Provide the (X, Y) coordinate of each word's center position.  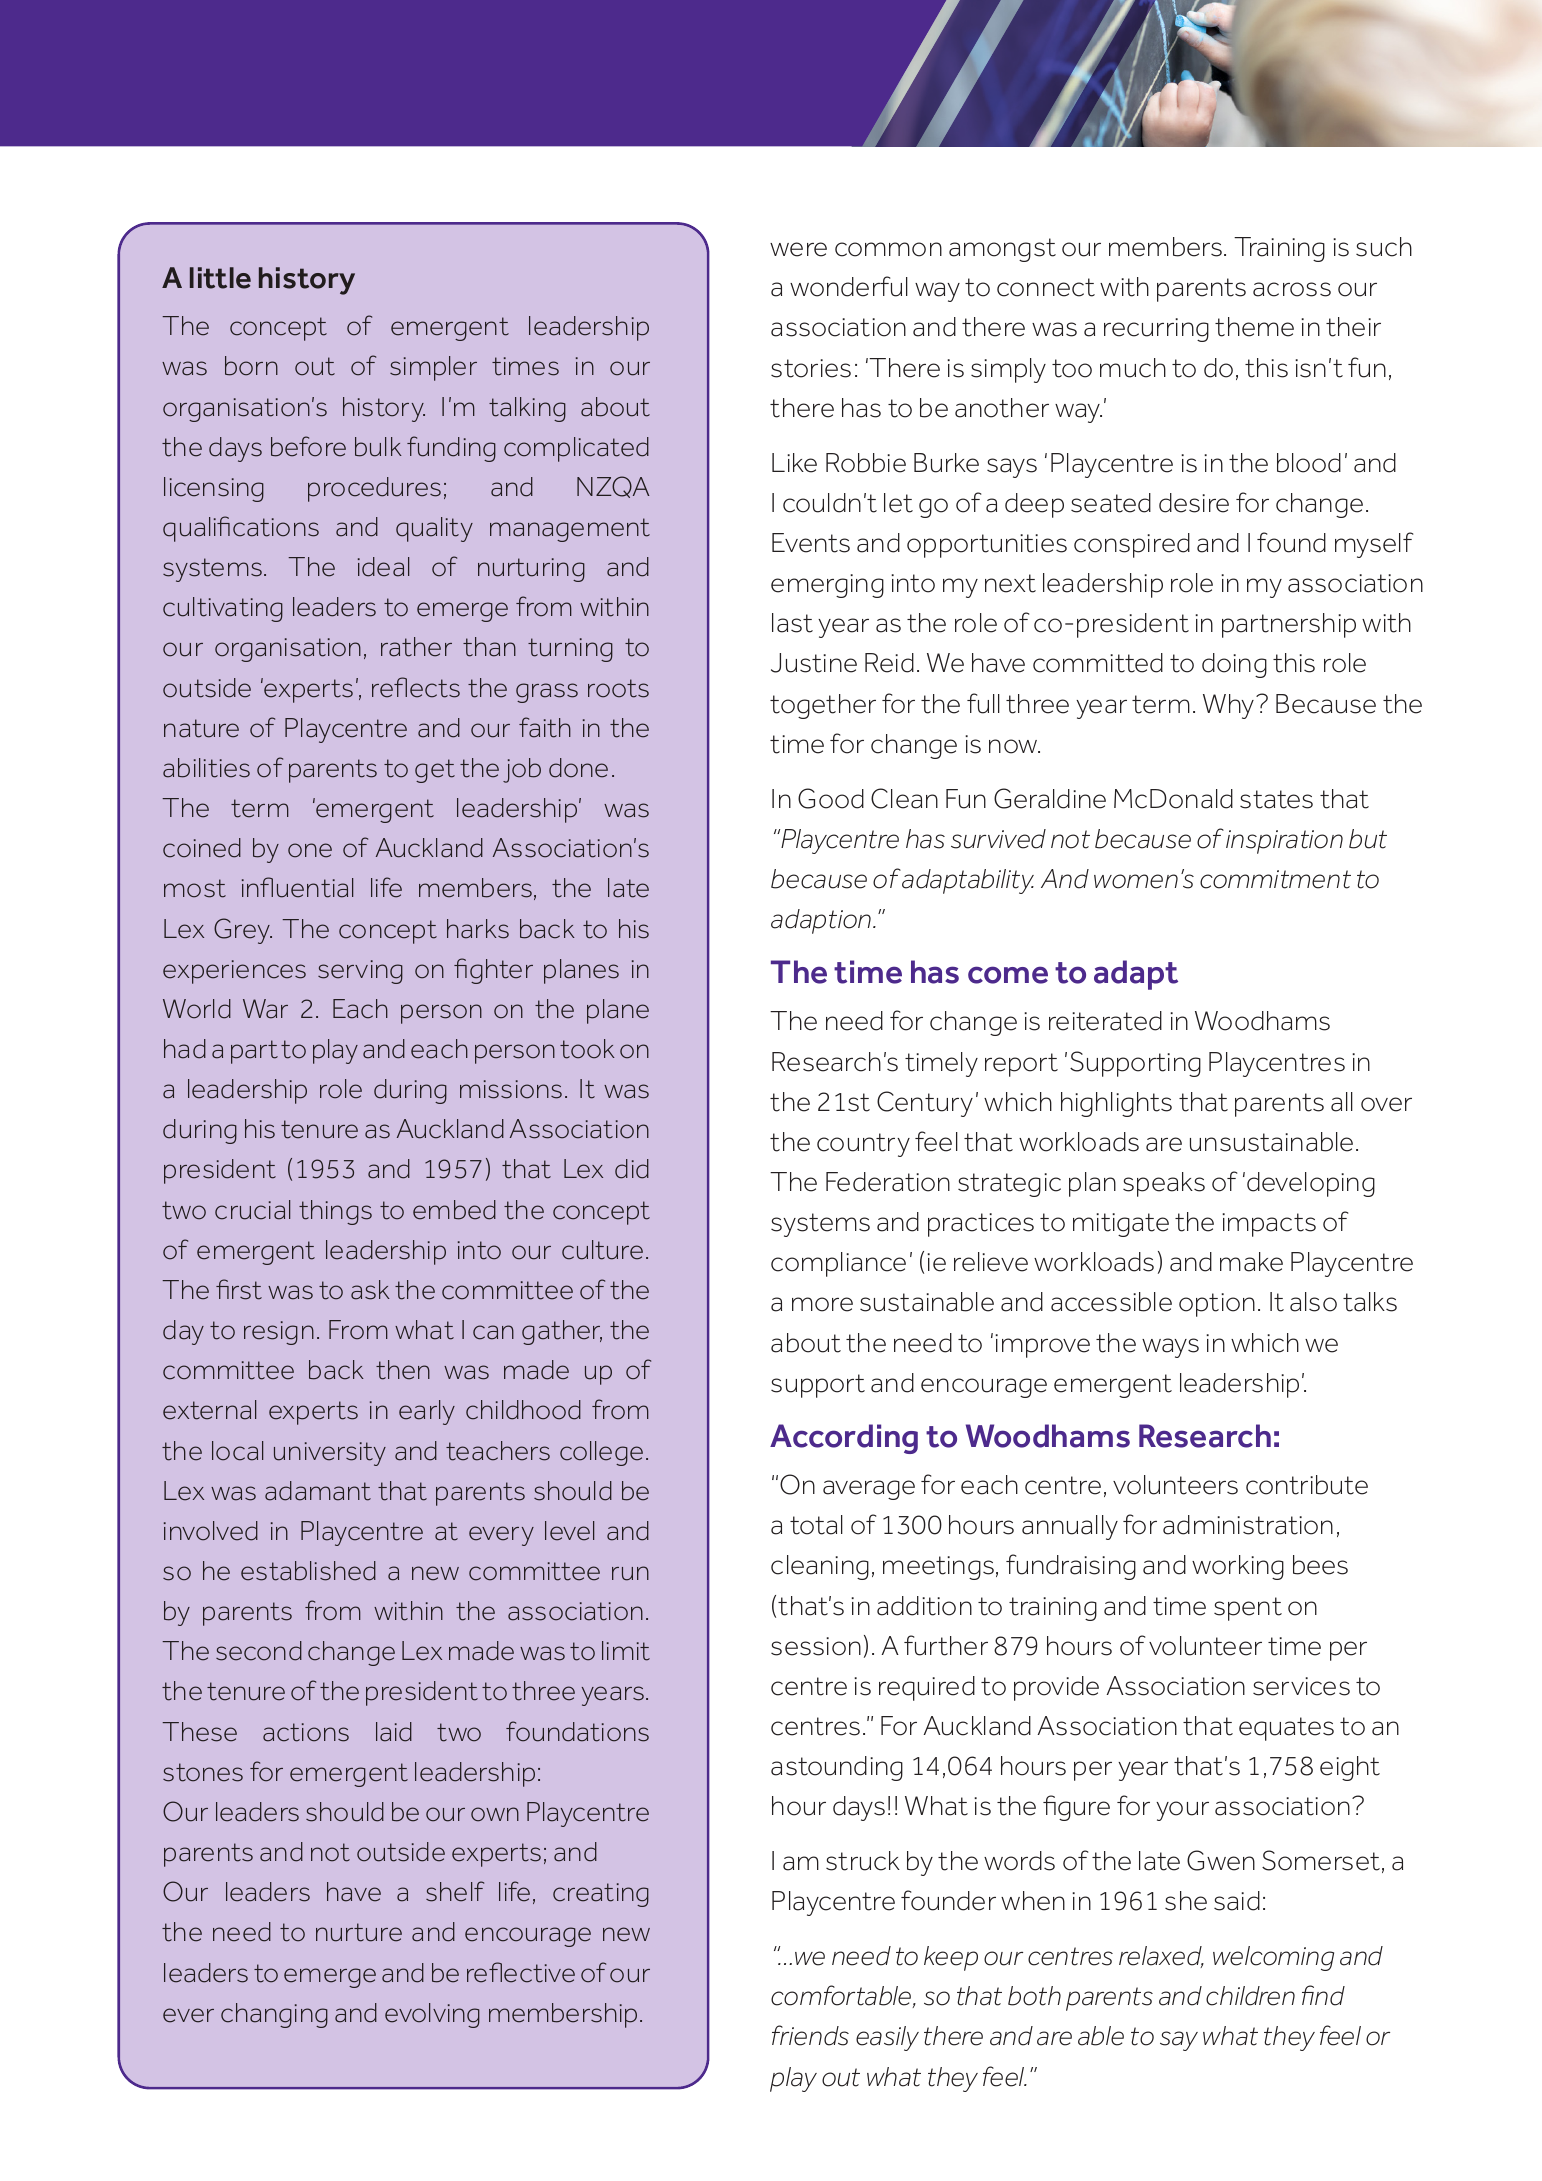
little (220, 278)
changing (274, 2015)
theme (1254, 327)
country (863, 1145)
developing (1311, 1184)
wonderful (849, 286)
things (335, 1212)
